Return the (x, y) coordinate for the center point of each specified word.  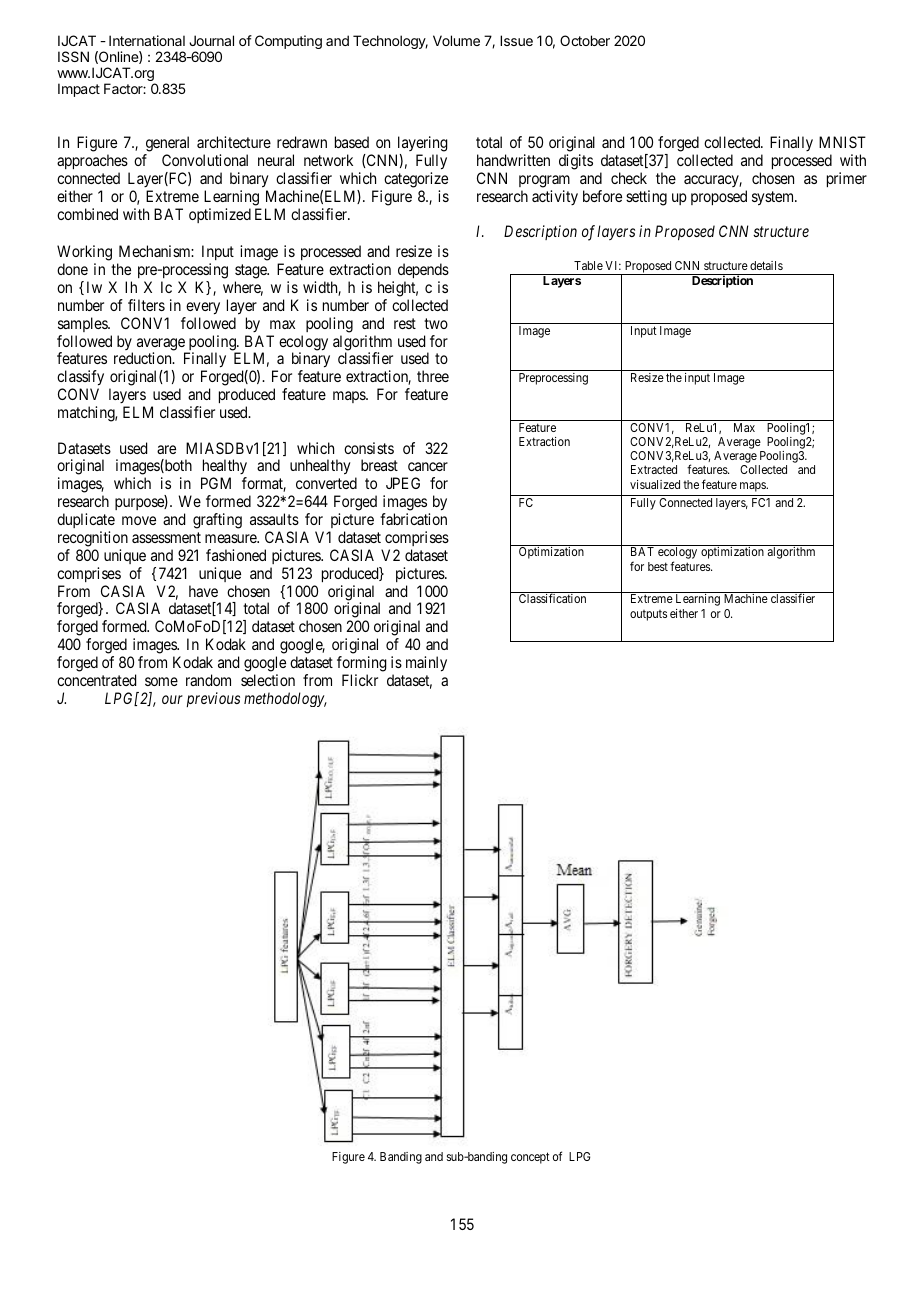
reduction (144, 358)
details (766, 265)
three (433, 376)
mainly (426, 664)
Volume (456, 40)
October (585, 40)
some (161, 681)
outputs (648, 615)
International (147, 40)
